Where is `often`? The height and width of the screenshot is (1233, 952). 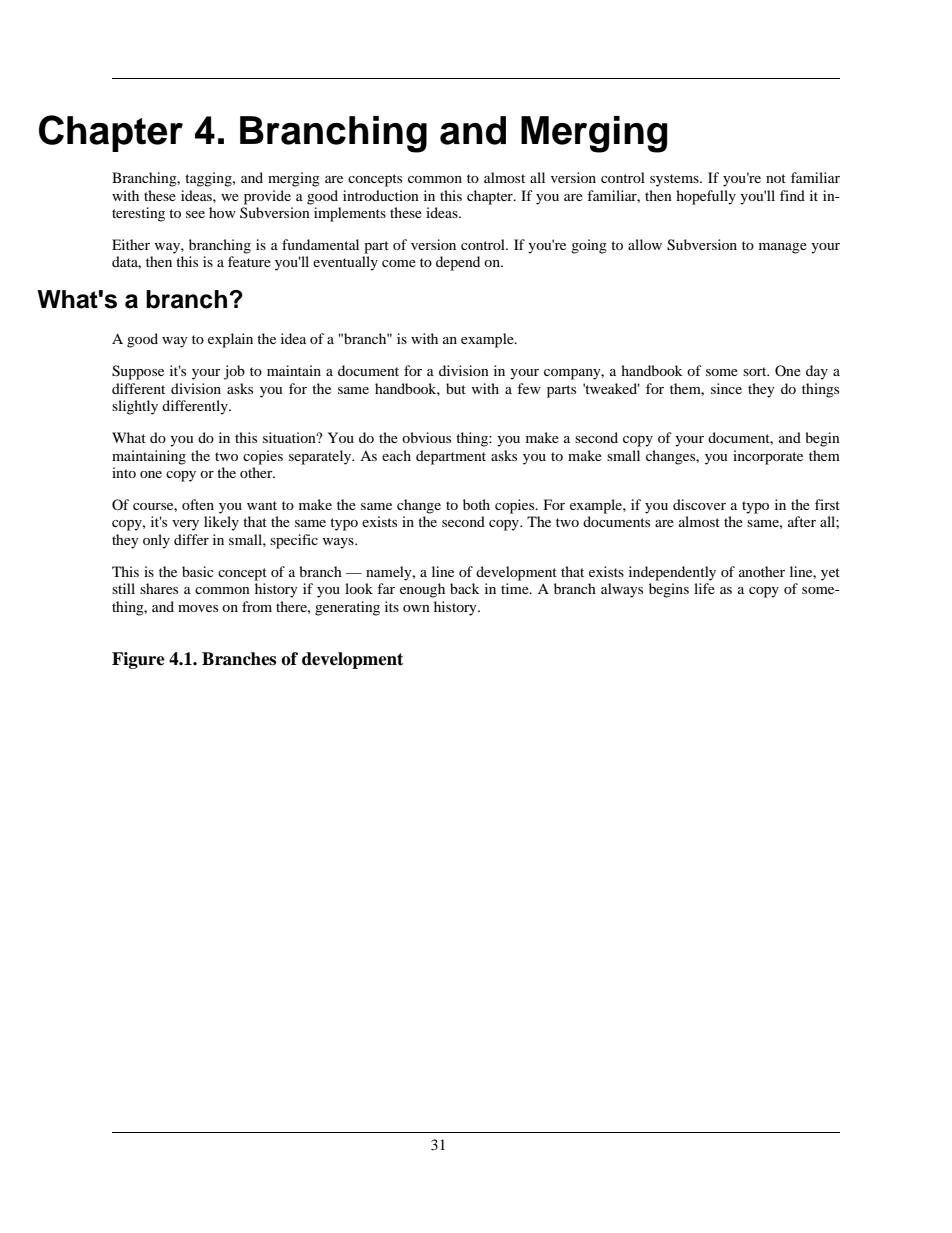 often is located at coordinates (198, 504).
